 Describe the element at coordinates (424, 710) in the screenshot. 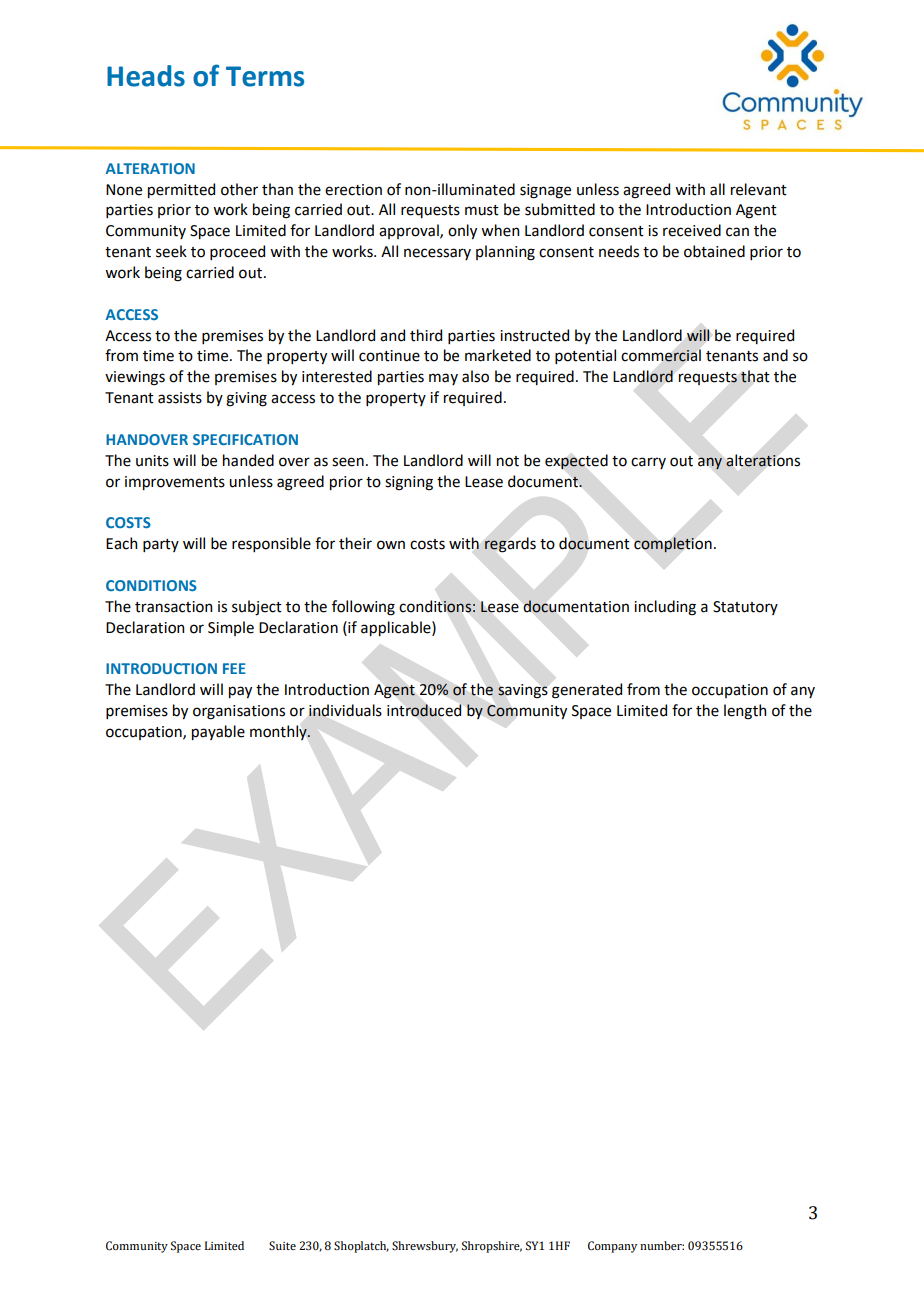

I see `introduced` at that location.
